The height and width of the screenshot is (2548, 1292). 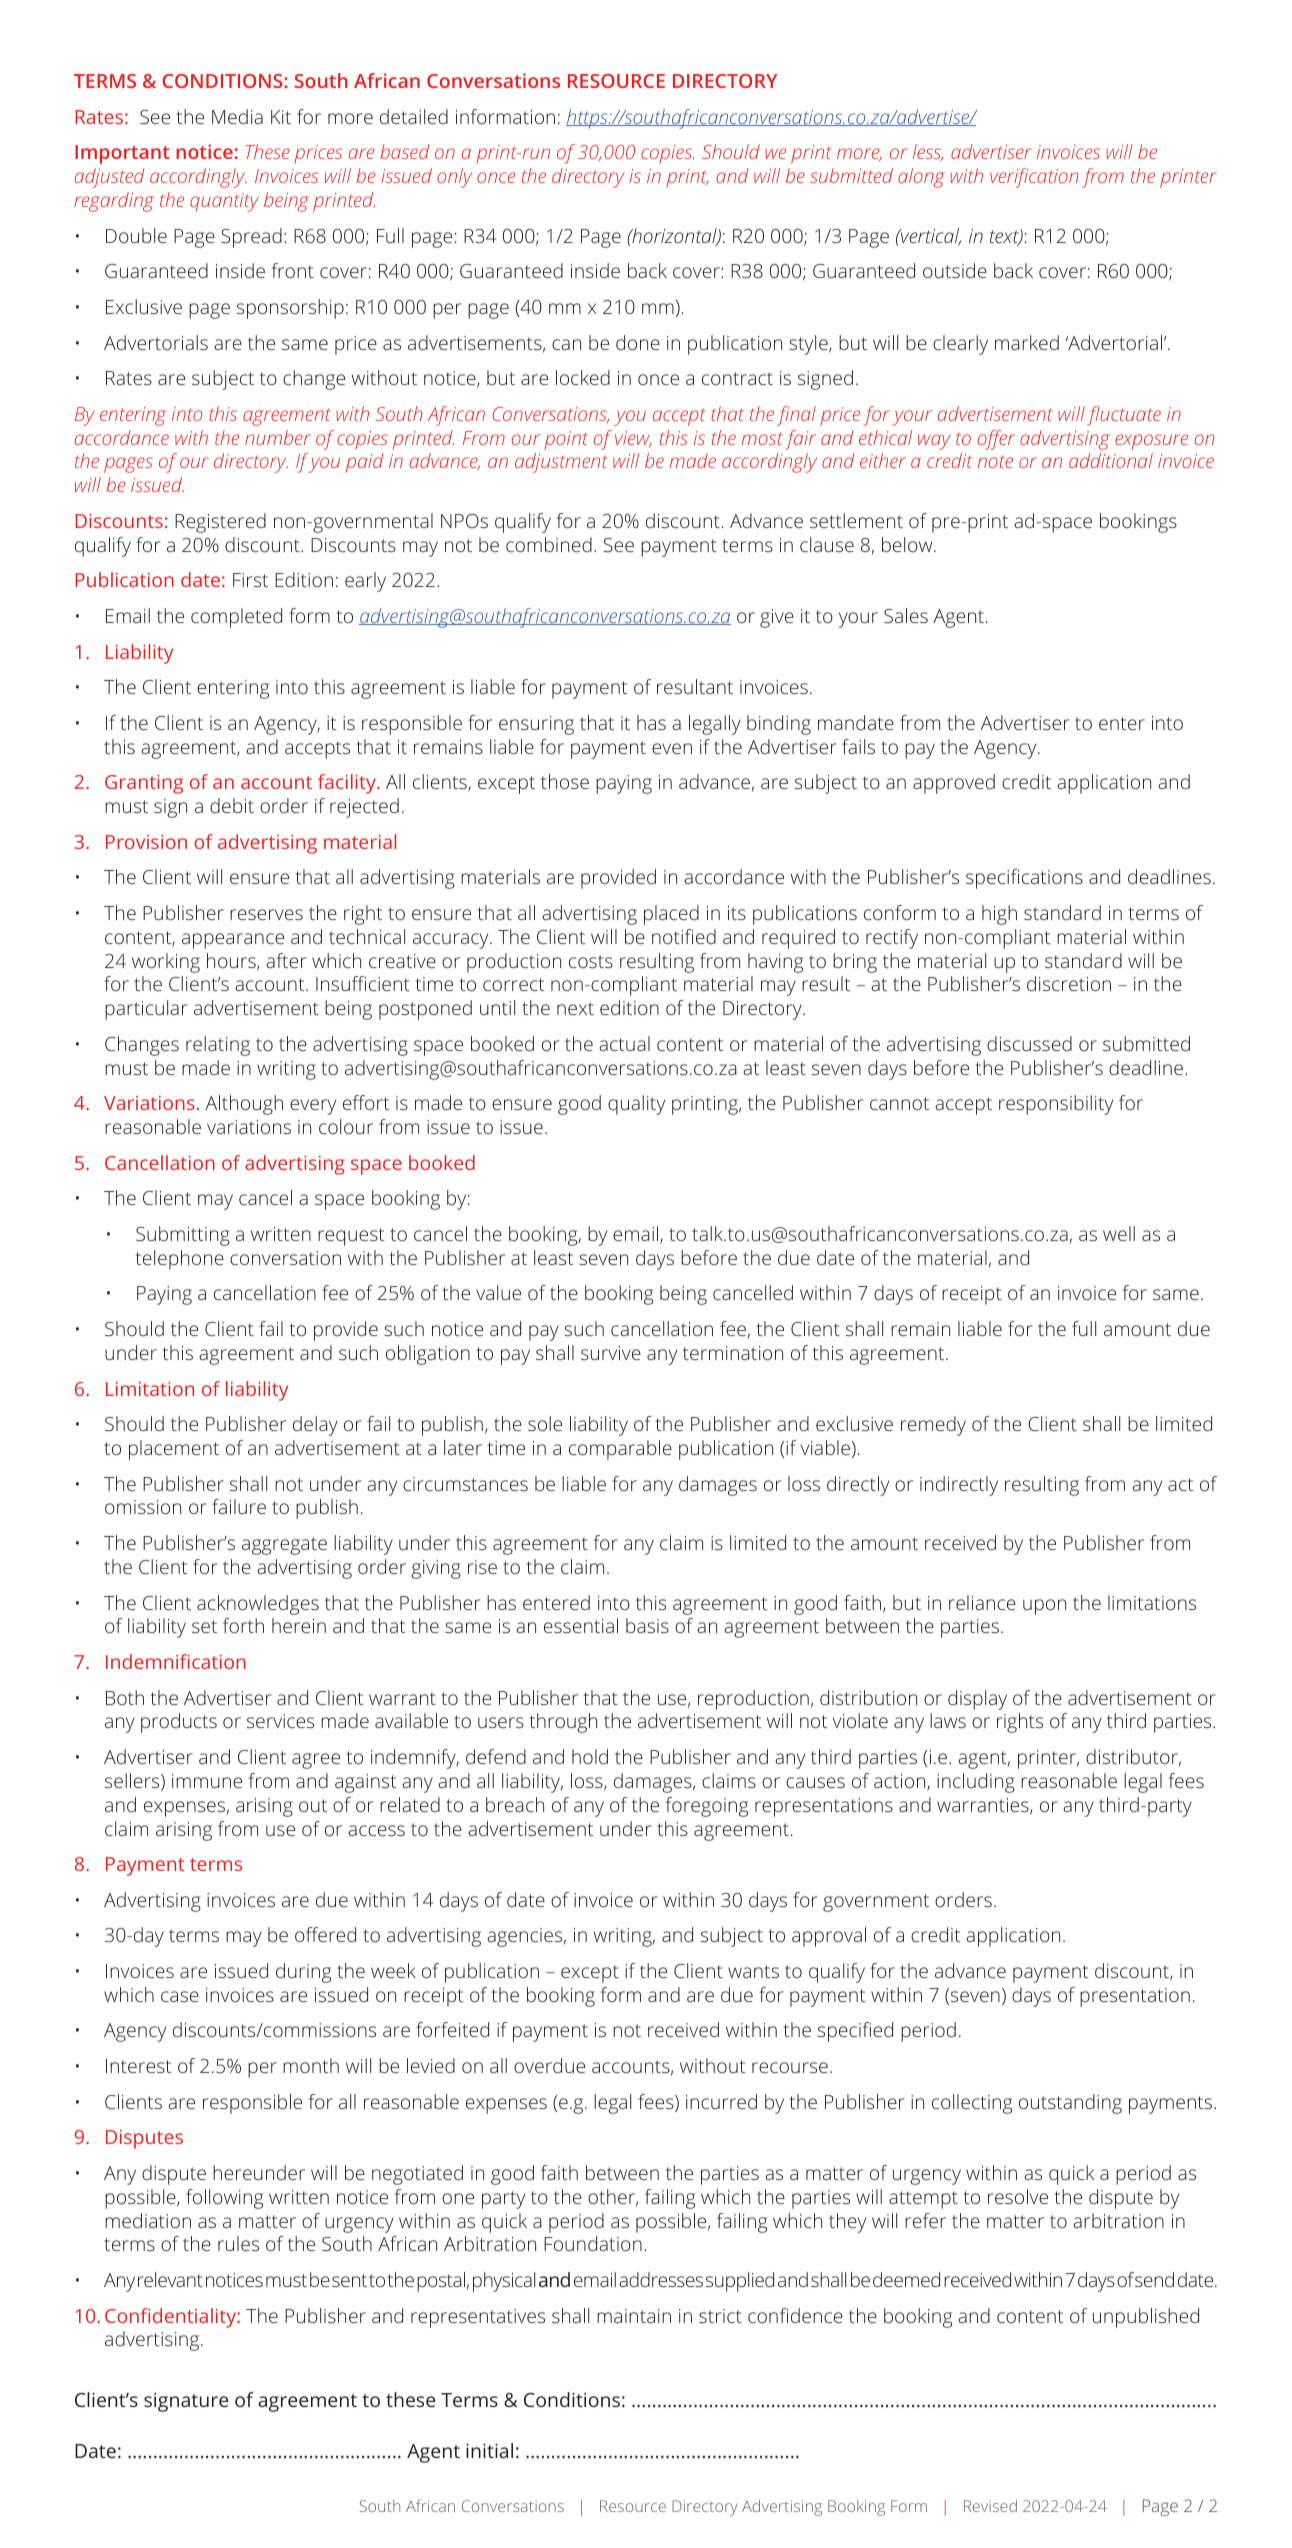 What do you see at coordinates (243, 1625) in the screenshot?
I see `forth` at bounding box center [243, 1625].
